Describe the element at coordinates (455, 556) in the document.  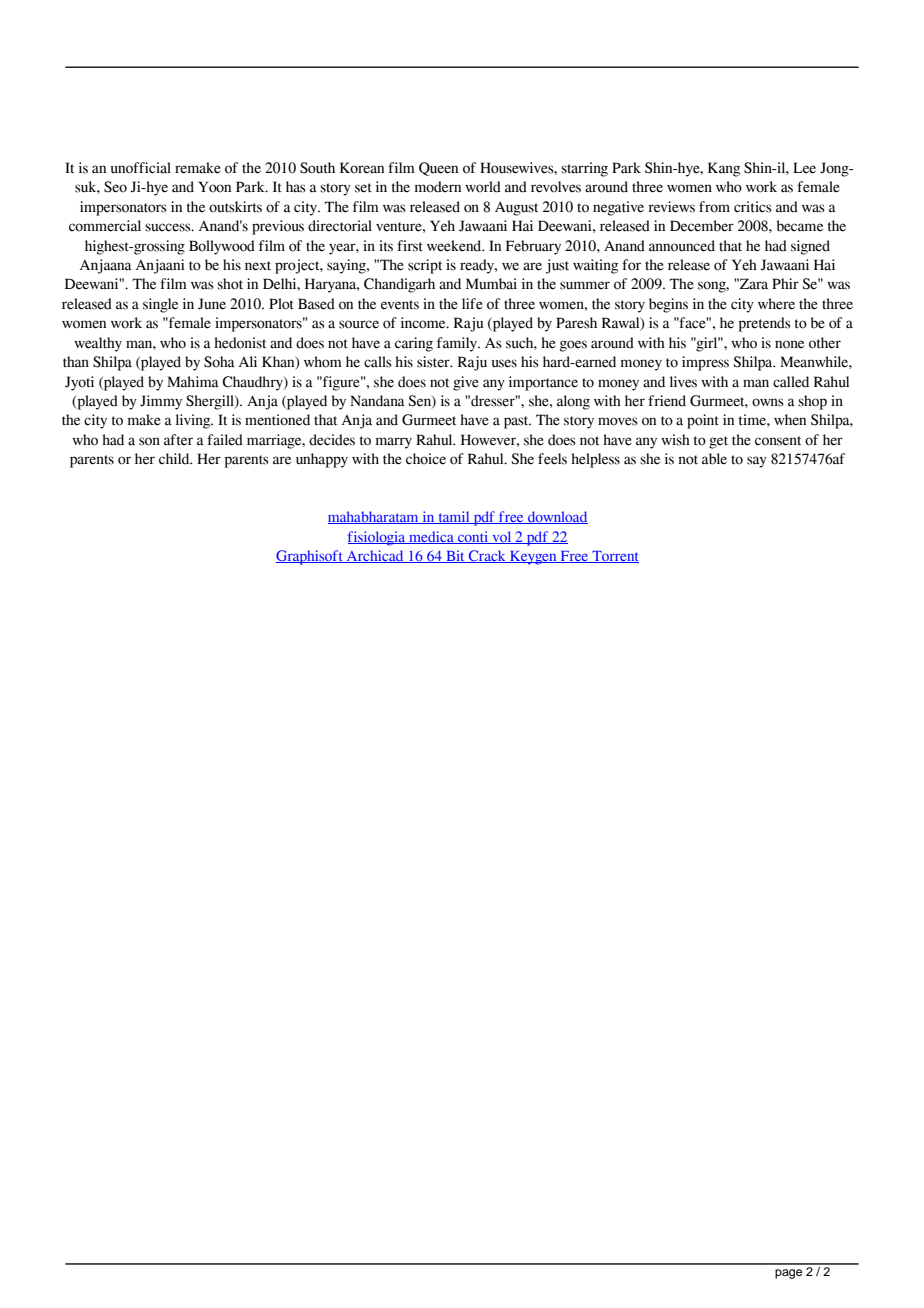
I see `Bit` at that location.
